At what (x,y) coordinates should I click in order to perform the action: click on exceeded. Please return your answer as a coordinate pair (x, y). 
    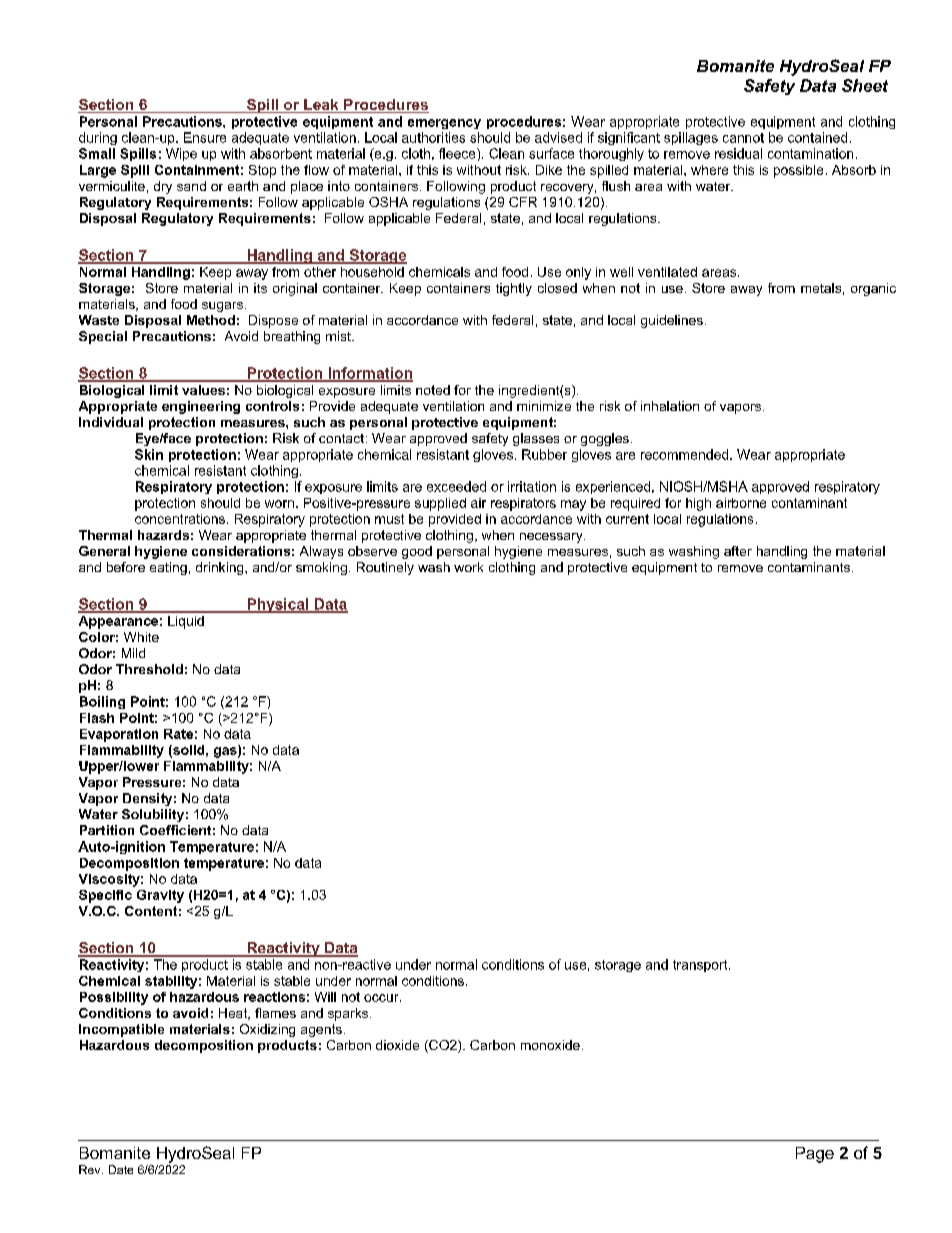
    Looking at the image, I should click on (456, 486).
